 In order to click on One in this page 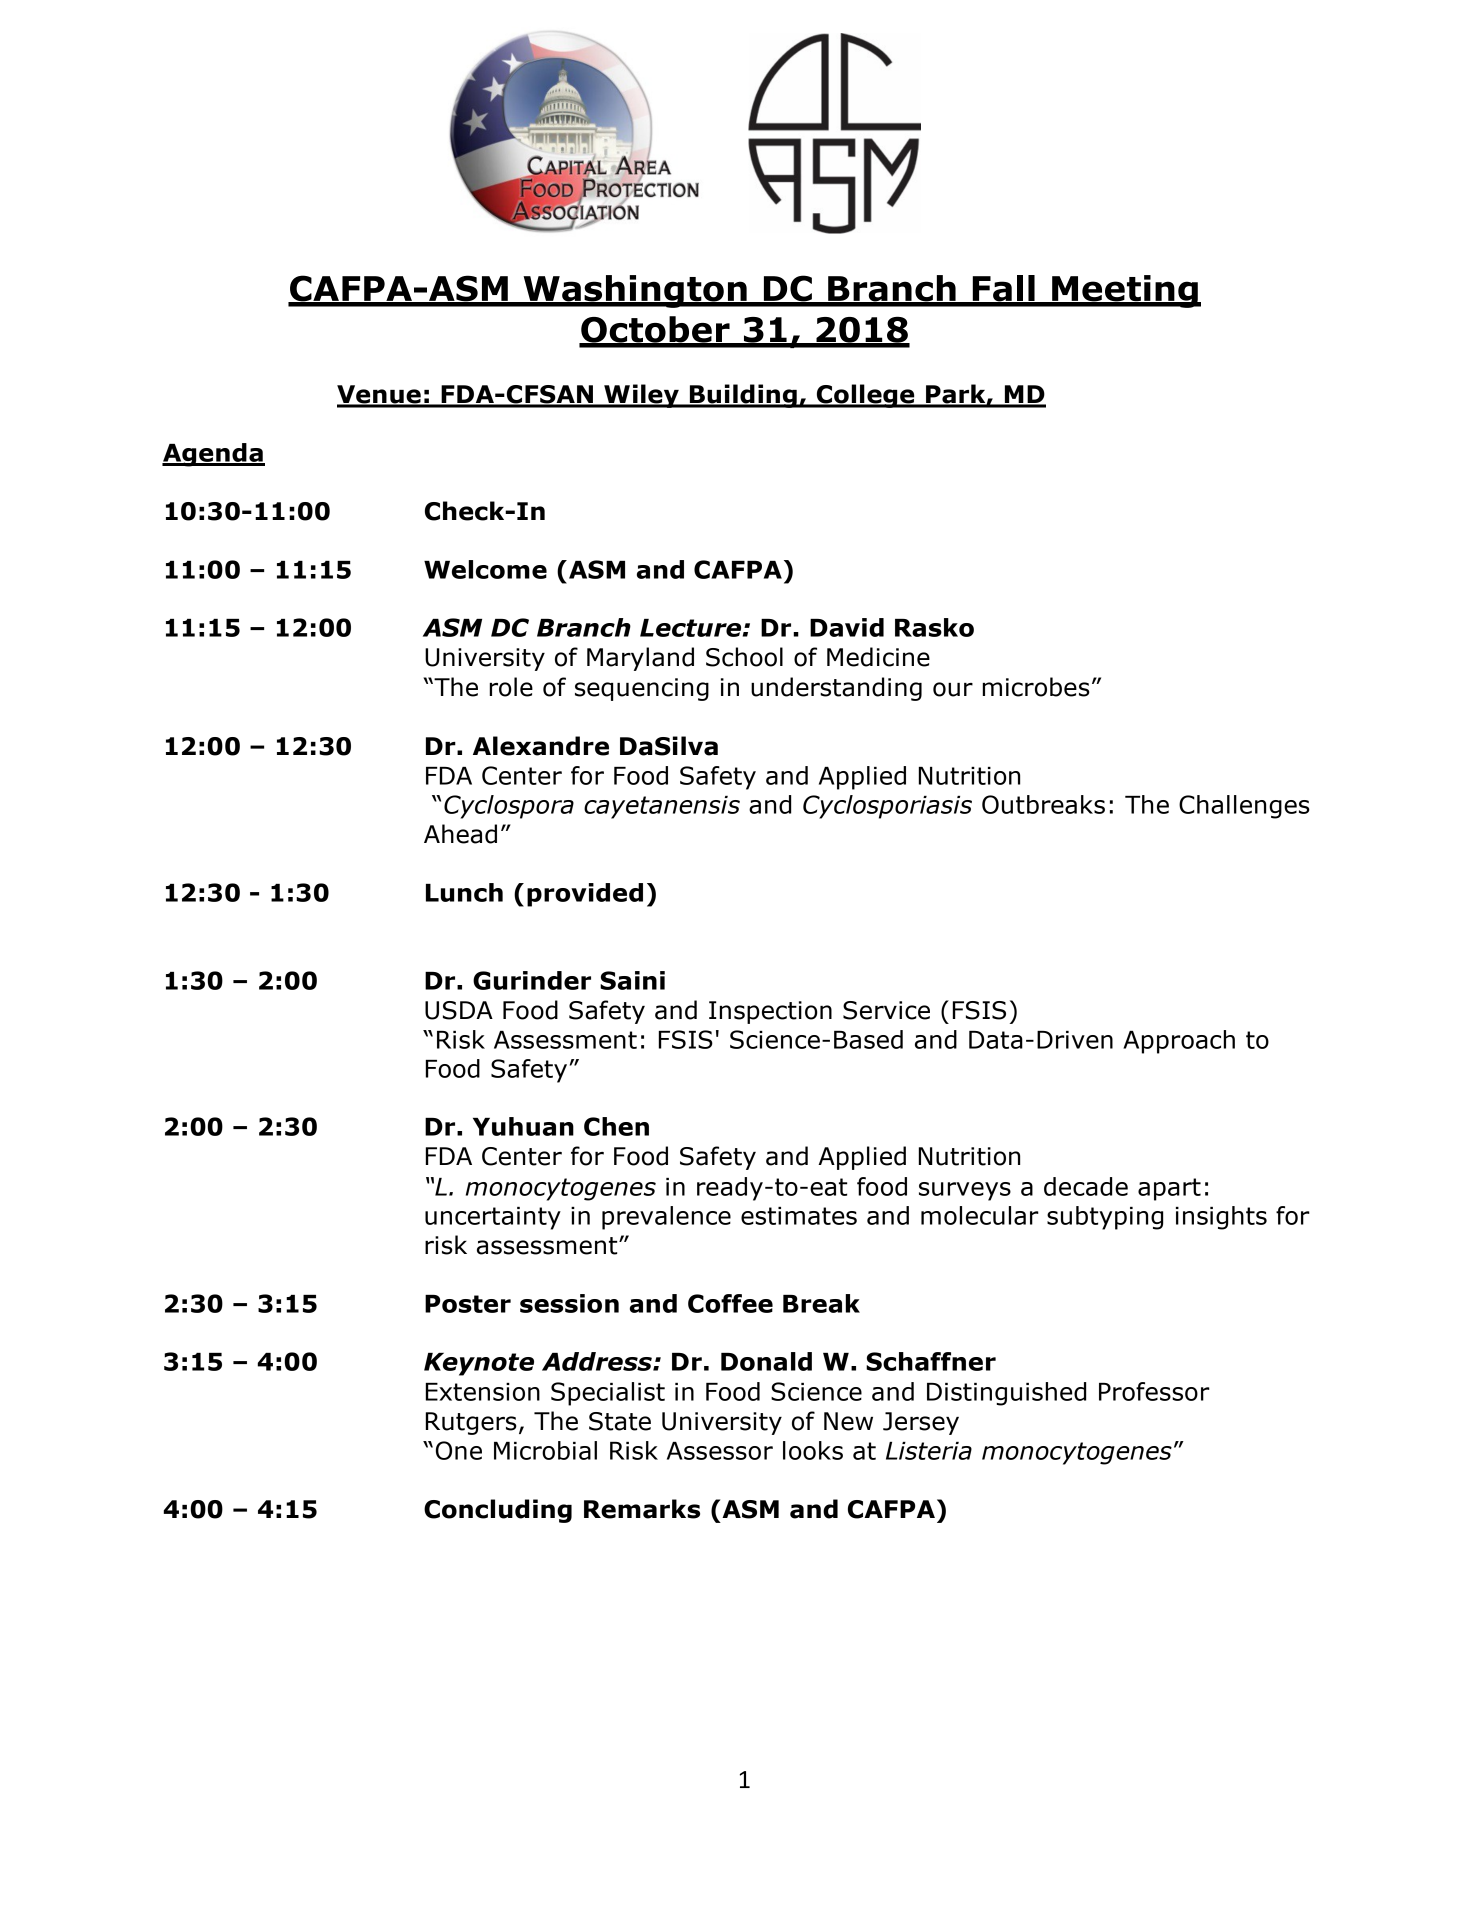, I will do `click(459, 1450)`.
